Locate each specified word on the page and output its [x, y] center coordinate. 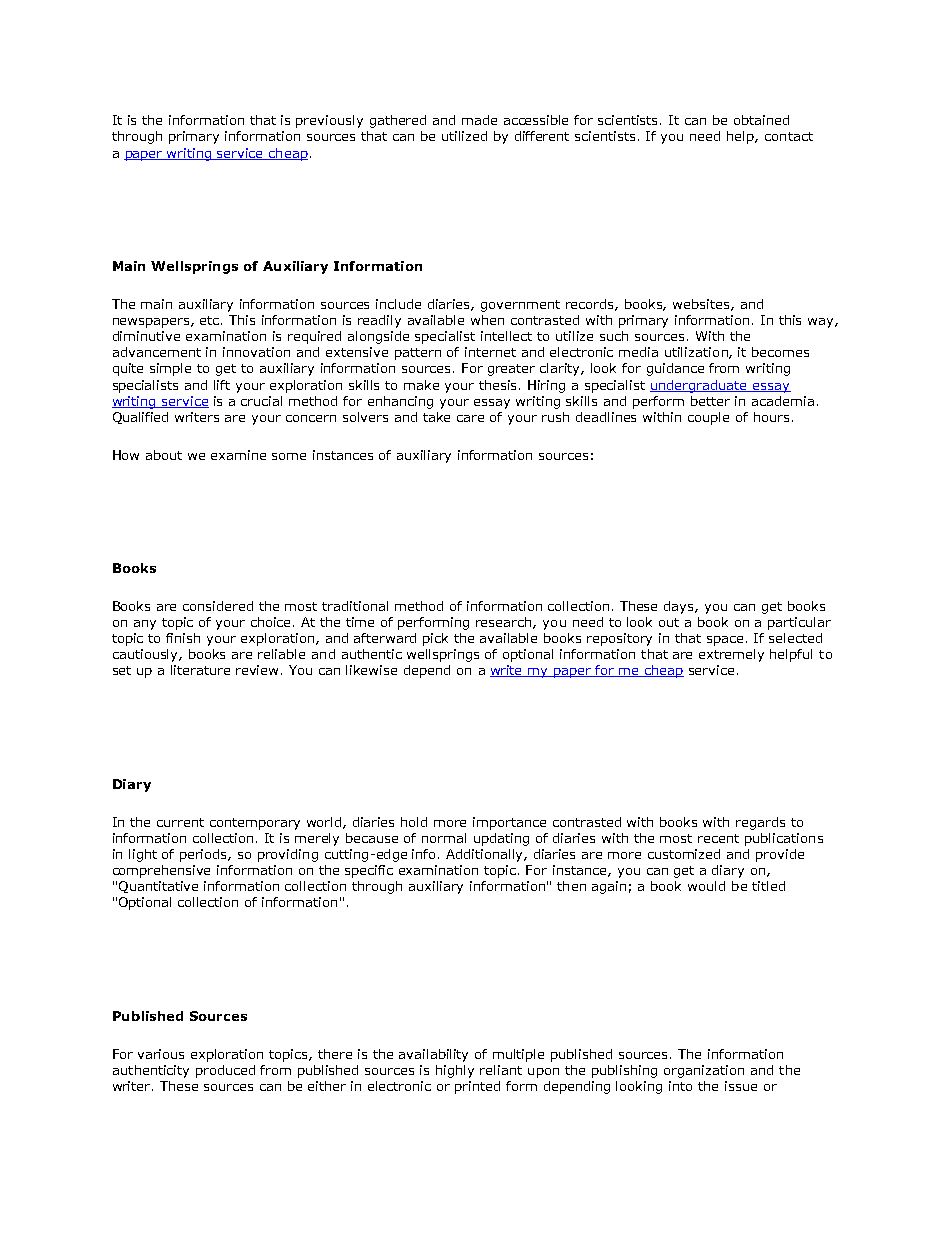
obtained [761, 120]
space [727, 641]
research [505, 623]
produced [225, 1071]
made [479, 120]
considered [218, 606]
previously [329, 121]
